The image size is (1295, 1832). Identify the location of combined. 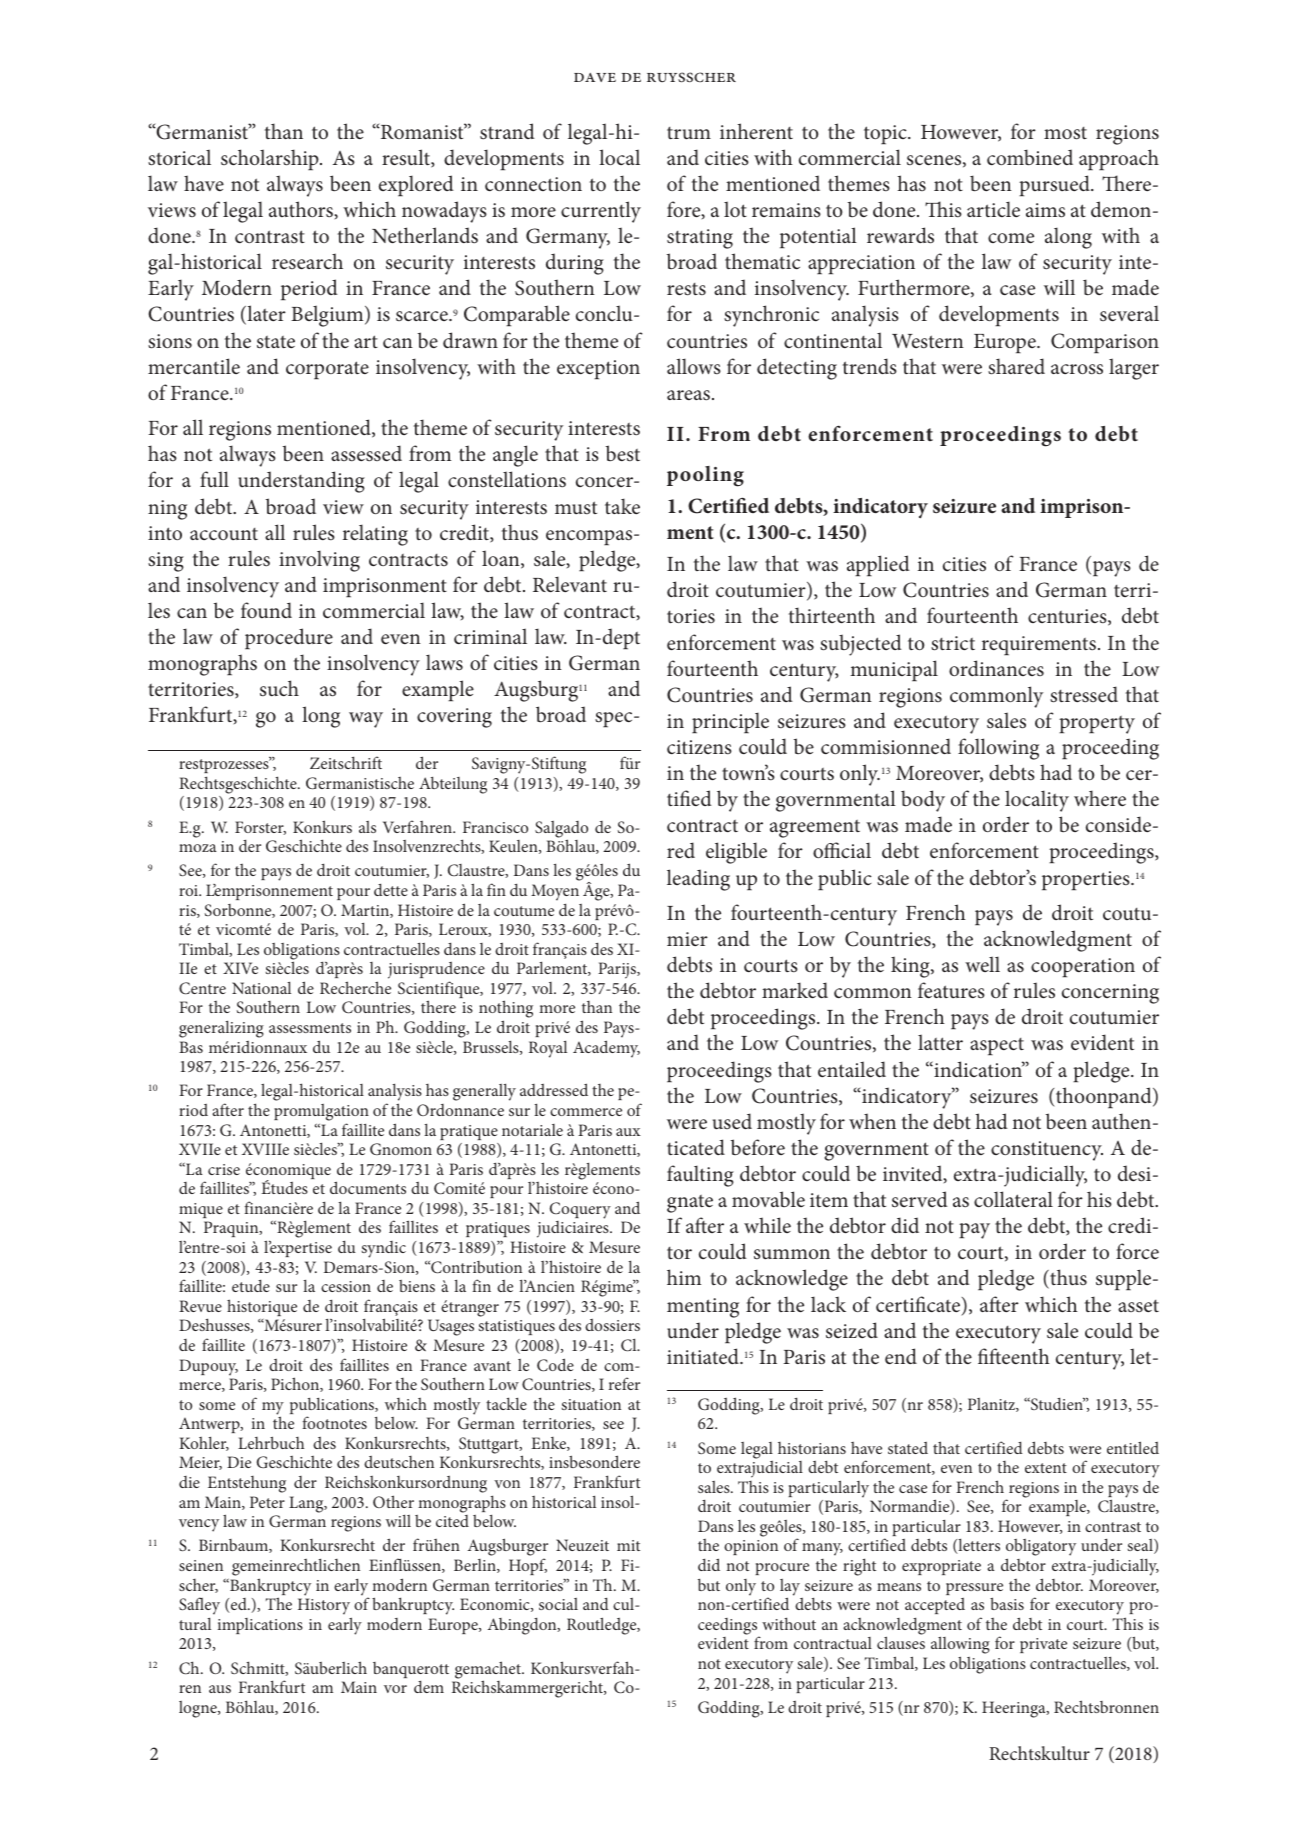
(1030, 157).
